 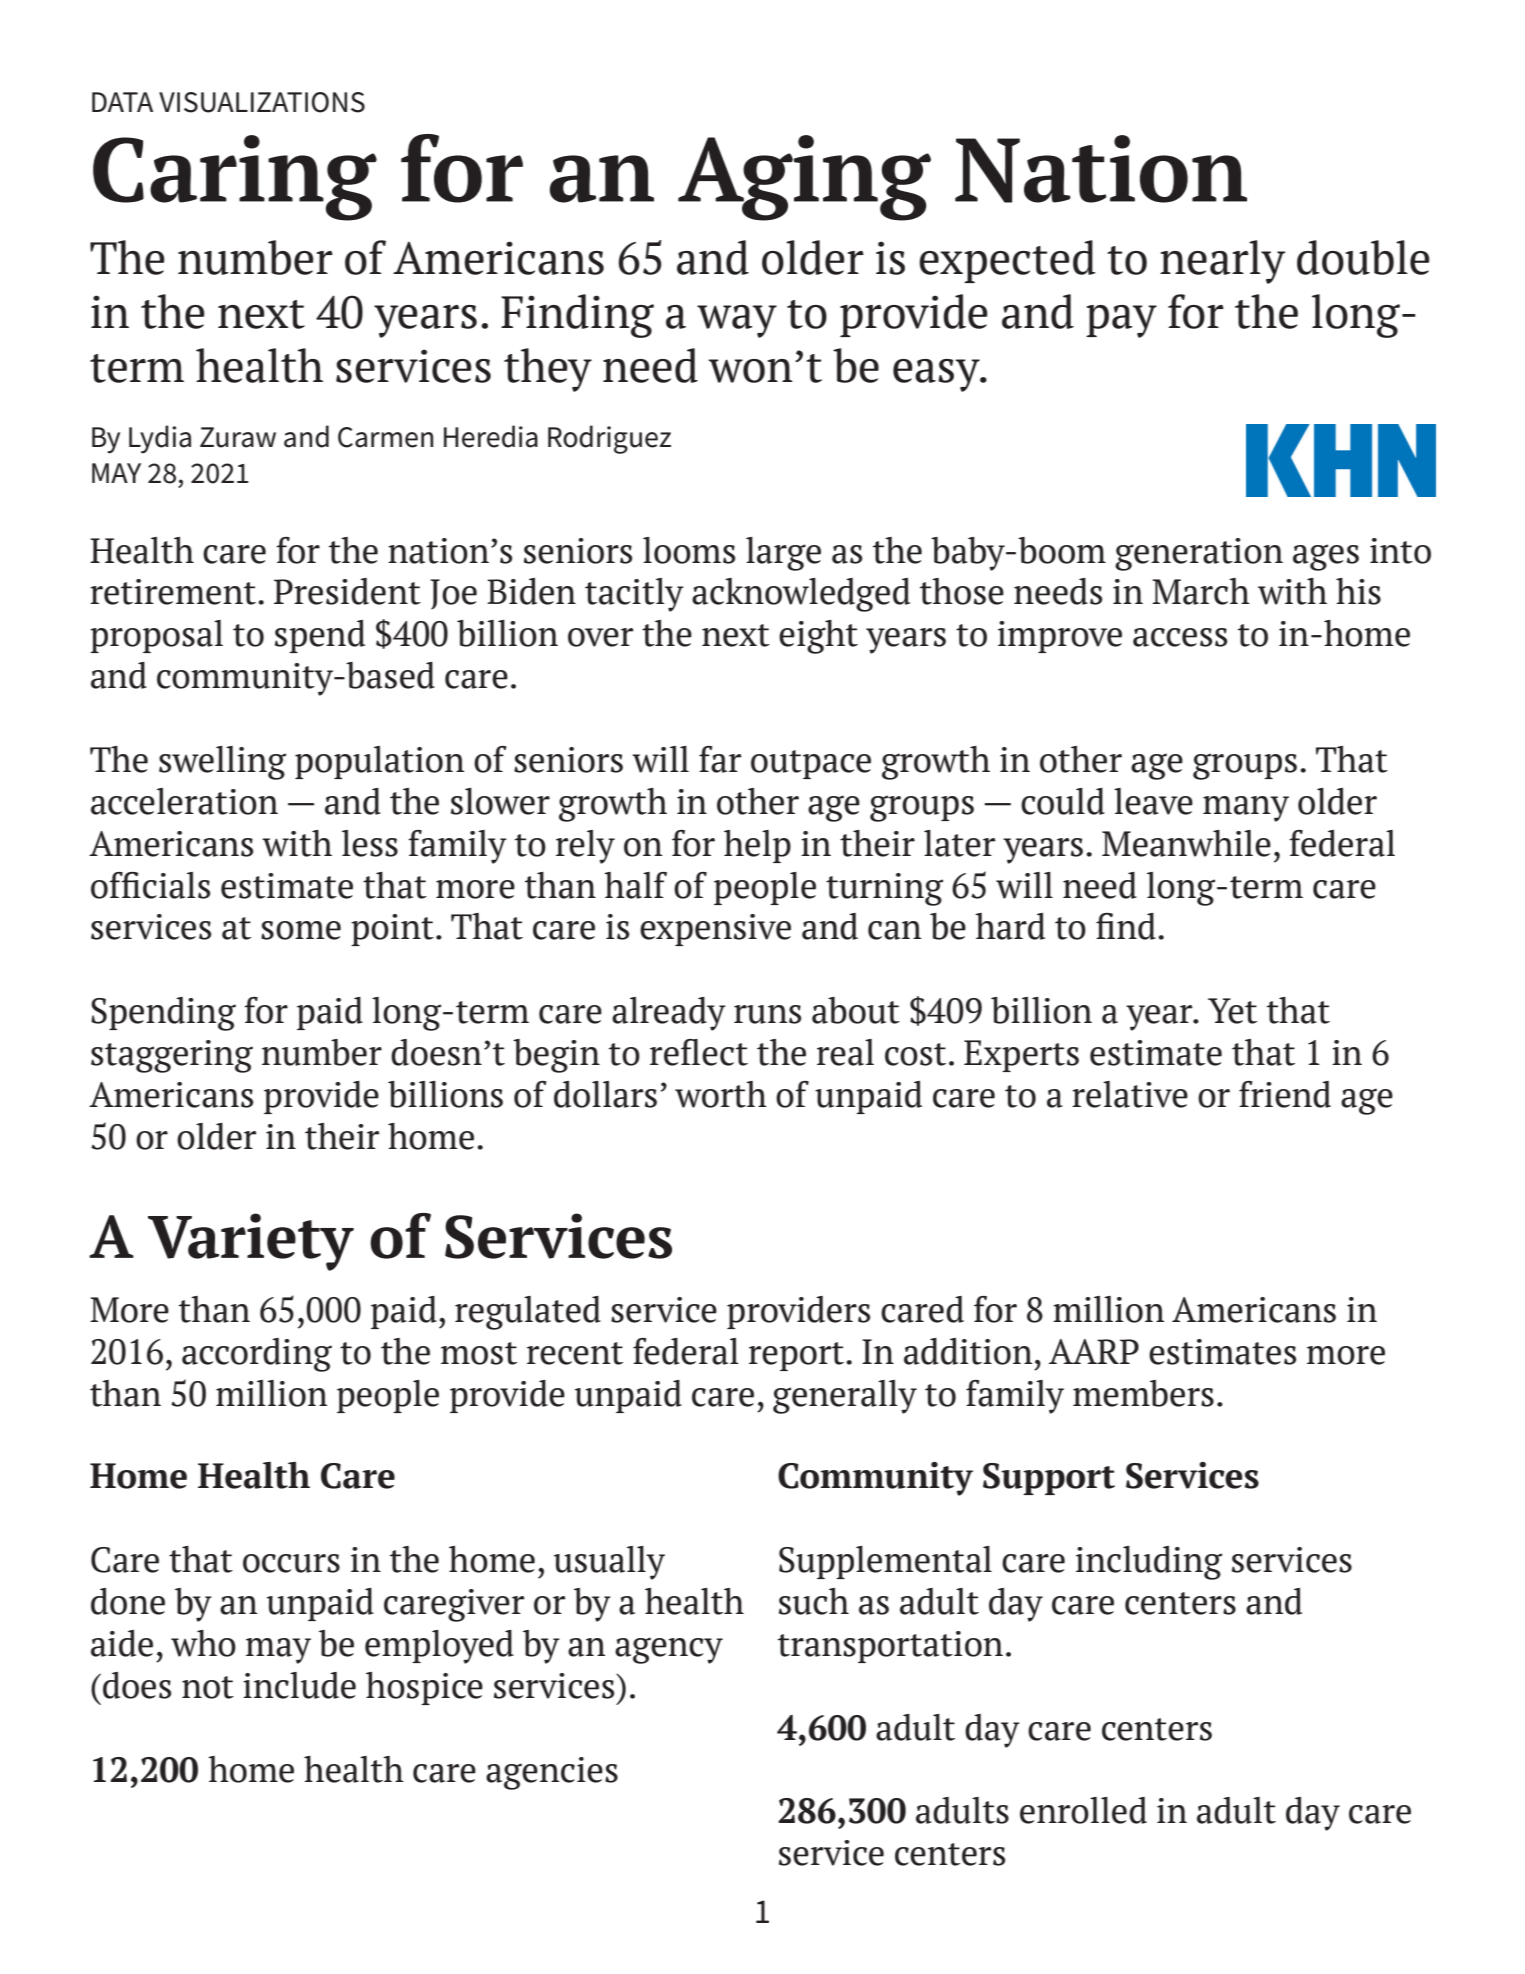 I want to click on enrolled, so click(x=1083, y=1810).
